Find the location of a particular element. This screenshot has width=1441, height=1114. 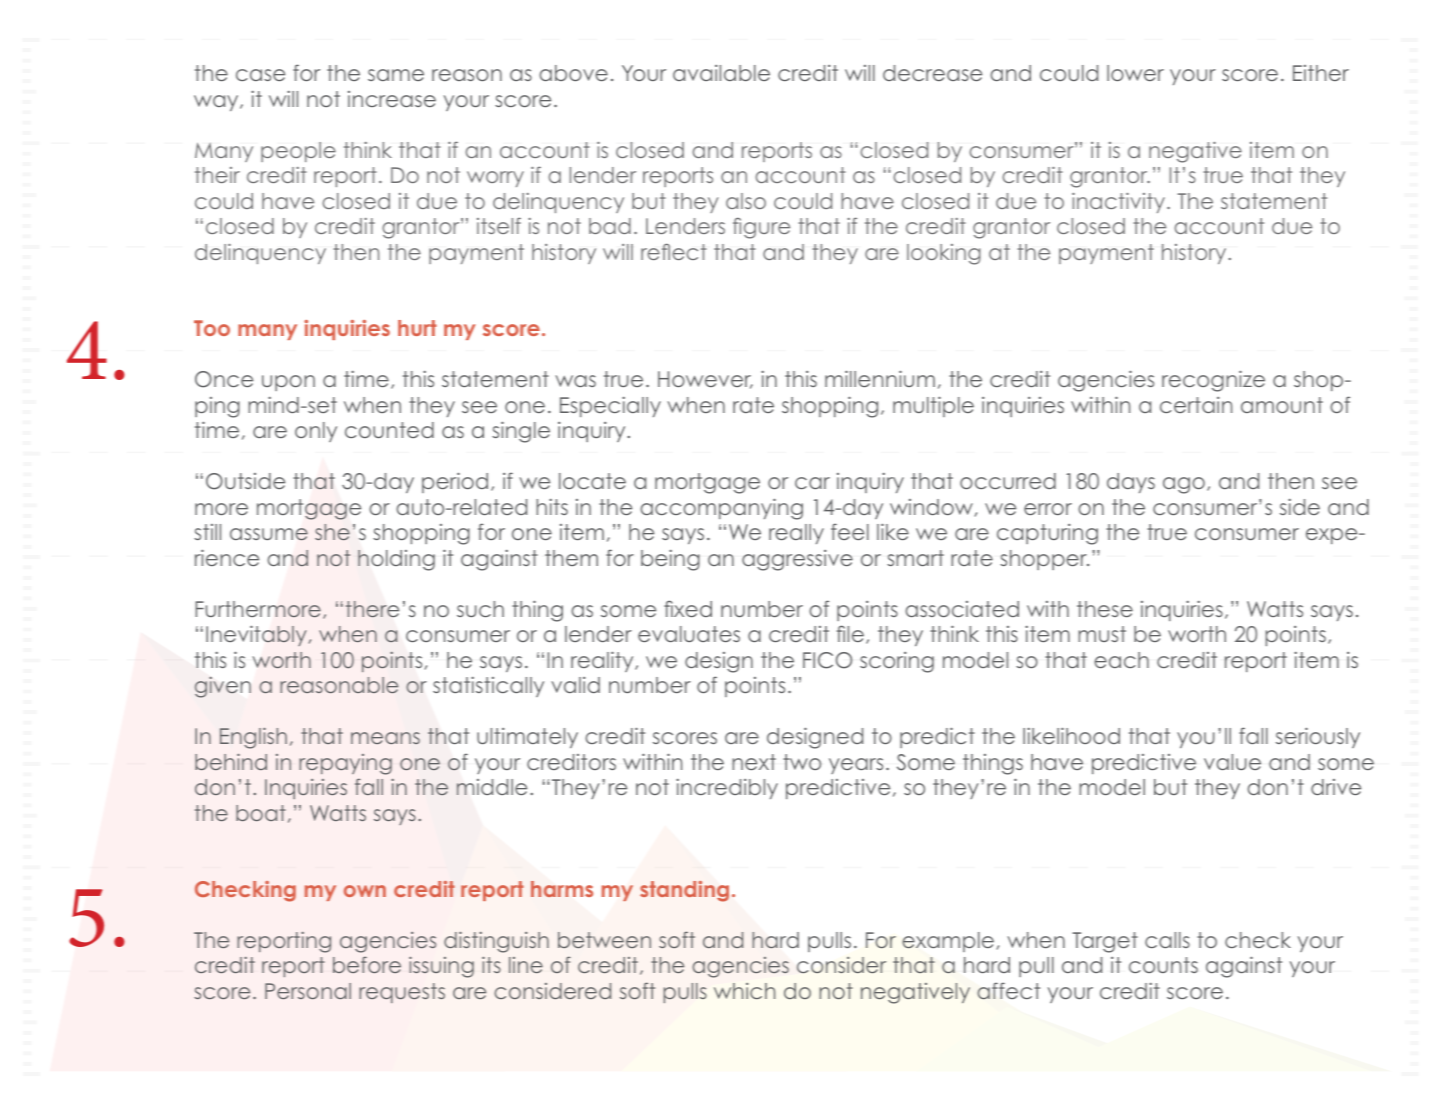

which is located at coordinates (744, 991).
